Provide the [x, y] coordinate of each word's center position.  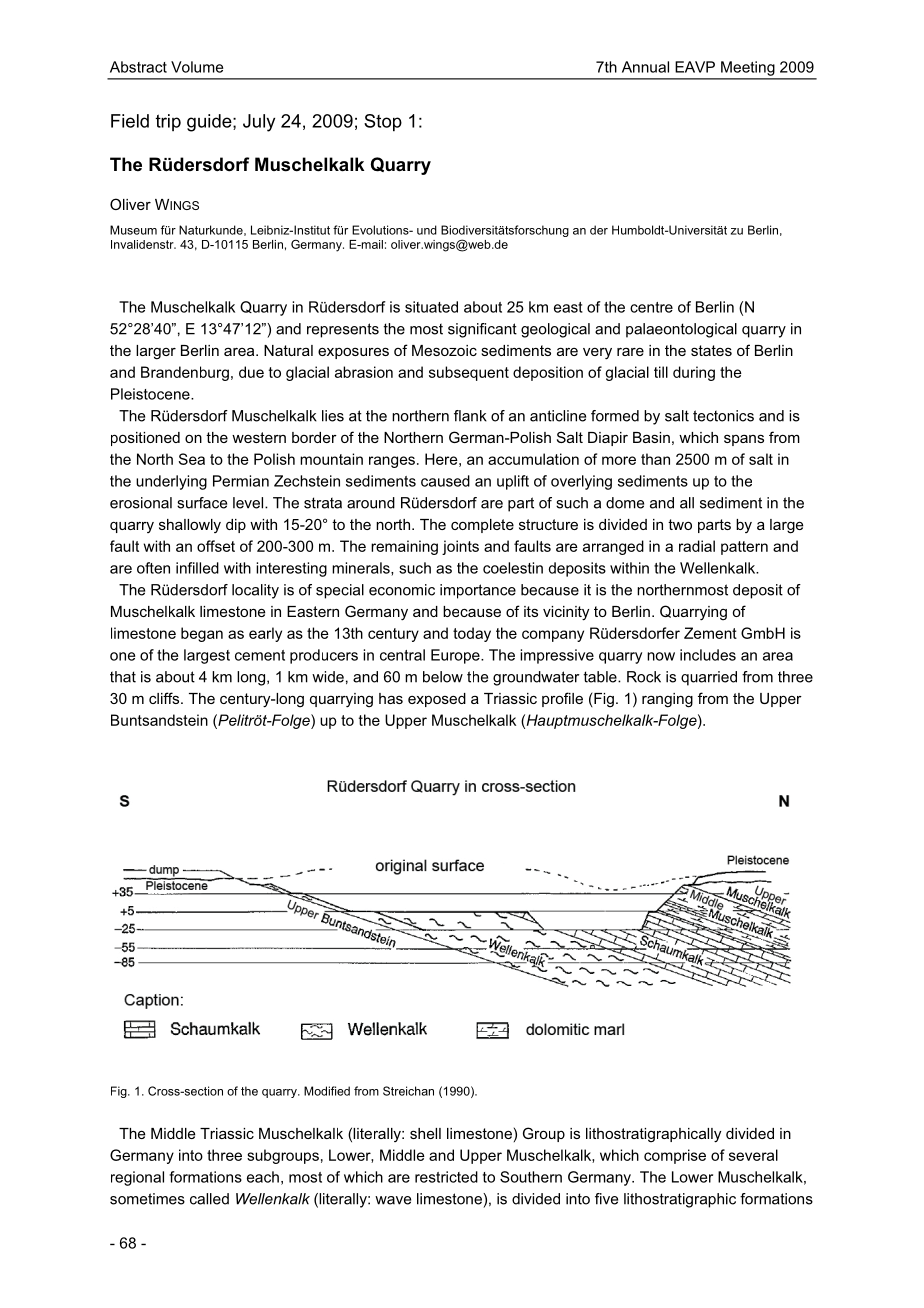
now [661, 656]
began [202, 634]
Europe [456, 656]
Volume [197, 67]
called [209, 1199]
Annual [645, 67]
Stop [383, 123]
